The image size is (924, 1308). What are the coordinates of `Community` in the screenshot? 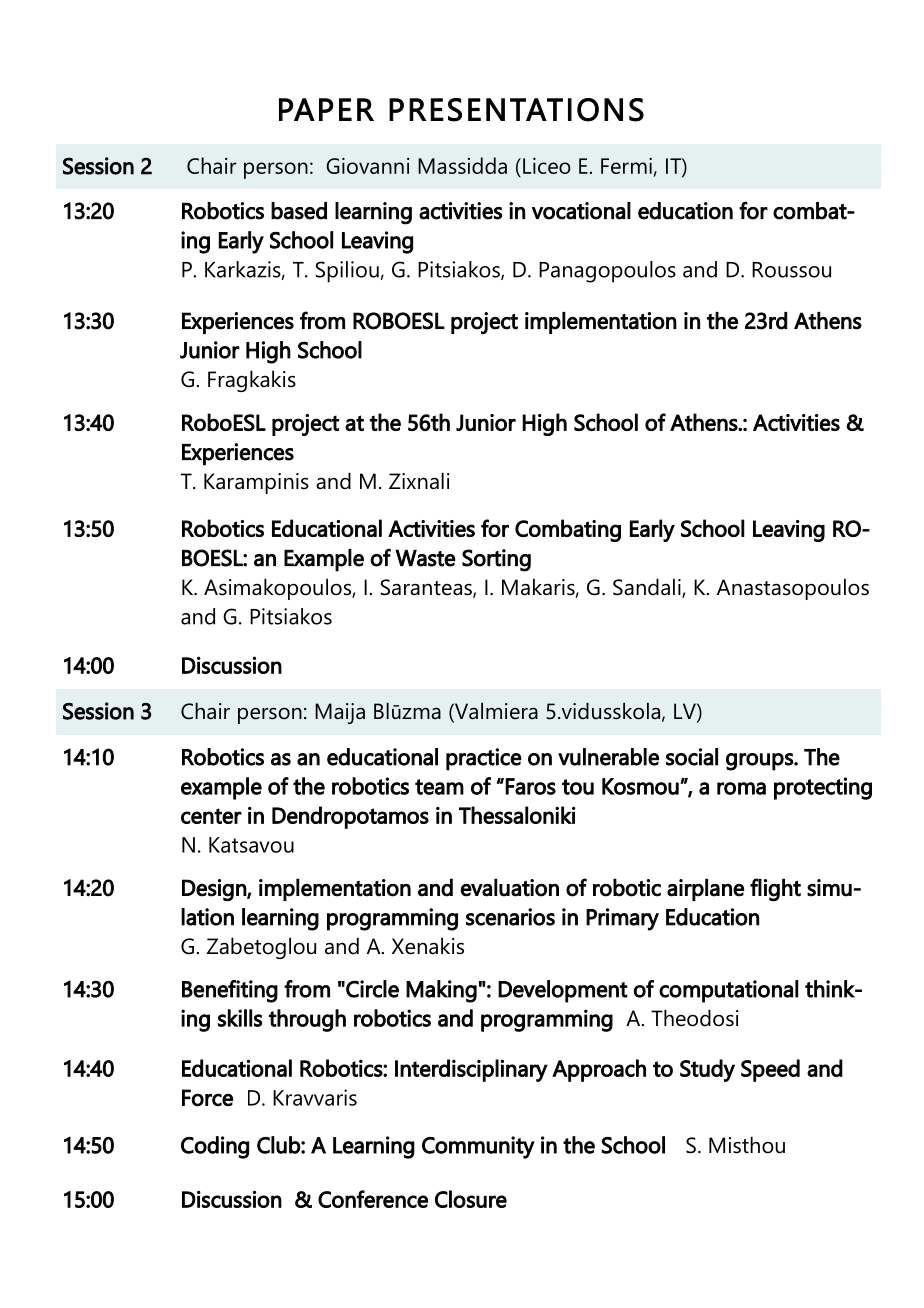 It's located at (478, 1147).
